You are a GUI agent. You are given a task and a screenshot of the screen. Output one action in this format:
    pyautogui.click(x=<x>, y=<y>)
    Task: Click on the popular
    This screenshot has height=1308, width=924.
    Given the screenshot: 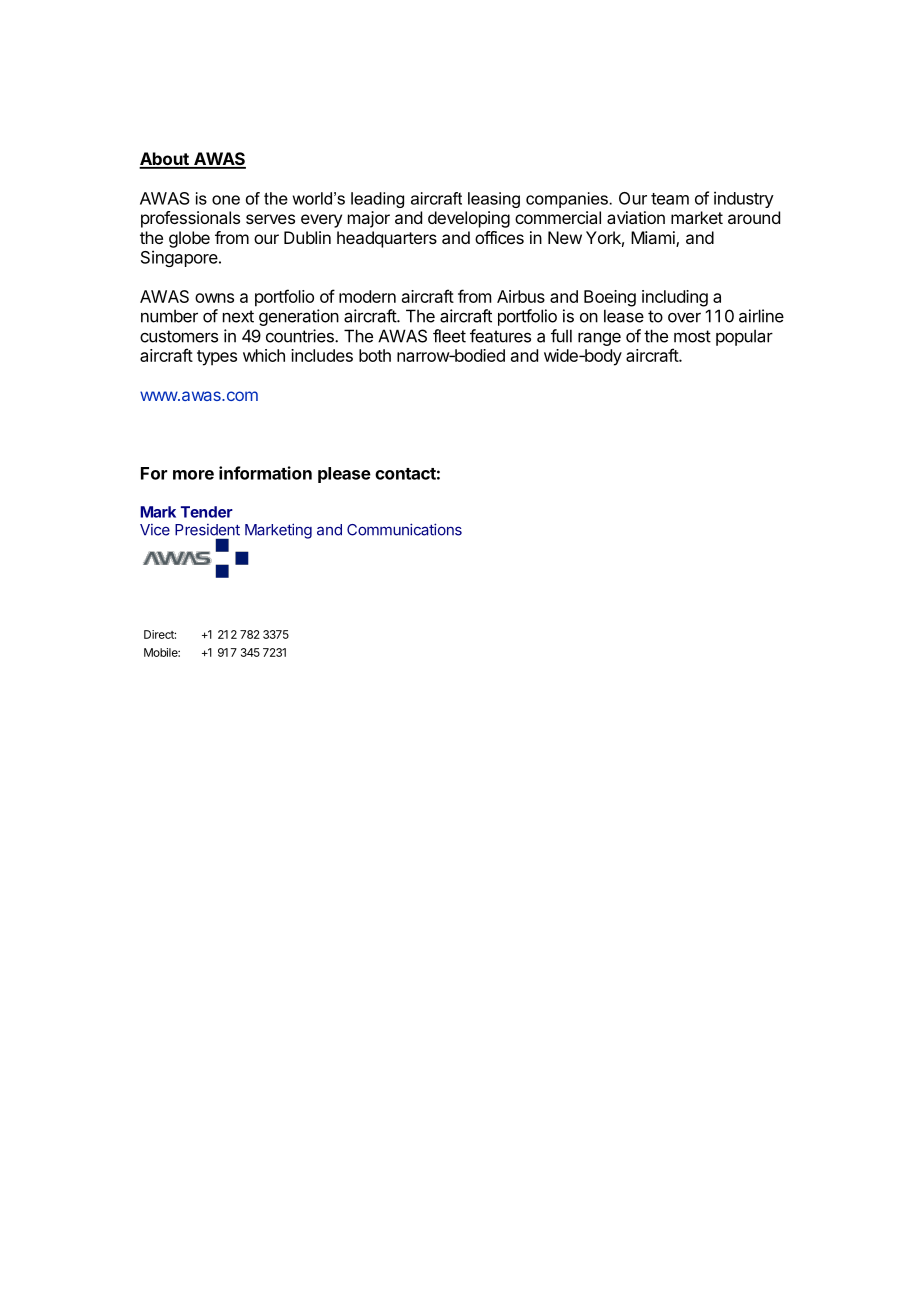 What is the action you would take?
    pyautogui.click(x=744, y=337)
